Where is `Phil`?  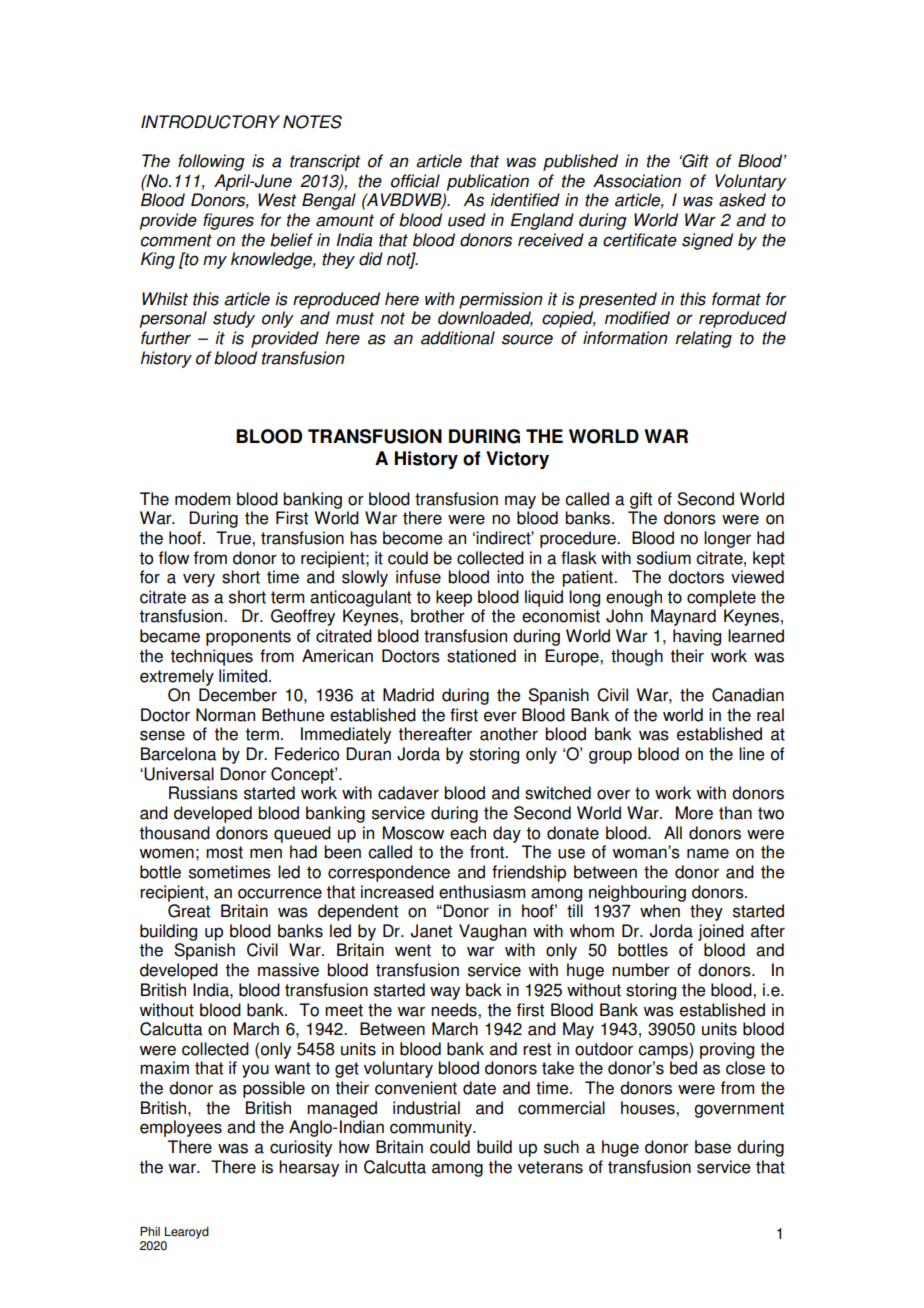 Phil is located at coordinates (150, 1231).
